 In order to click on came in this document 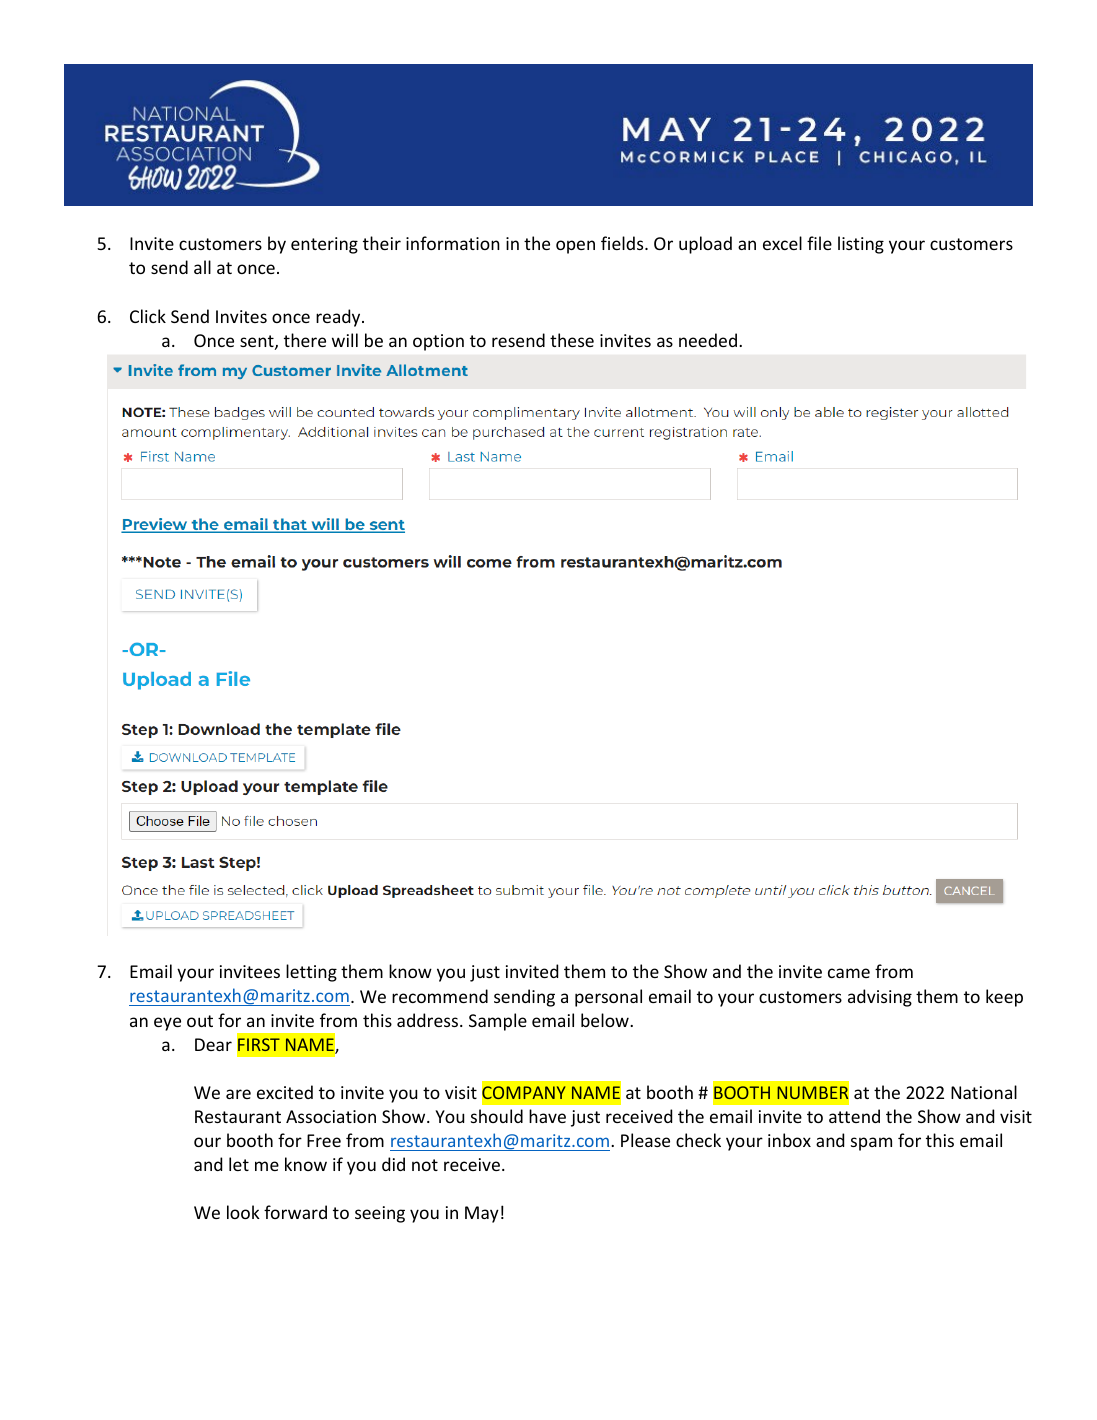, I will do `click(849, 973)`.
